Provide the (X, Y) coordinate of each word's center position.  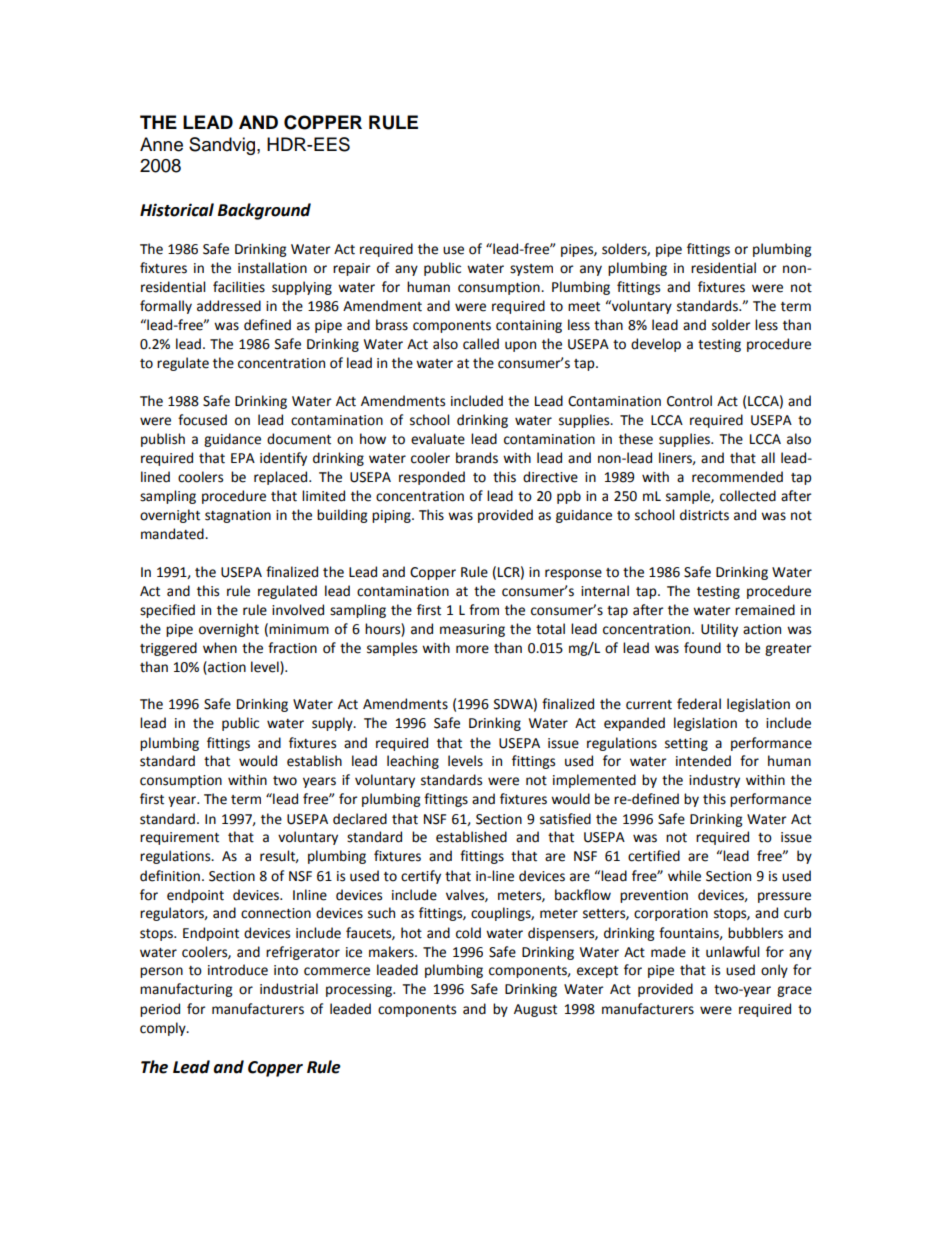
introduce (238, 970)
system (531, 270)
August (535, 1010)
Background (264, 211)
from (484, 610)
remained (765, 610)
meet (584, 307)
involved (298, 610)
